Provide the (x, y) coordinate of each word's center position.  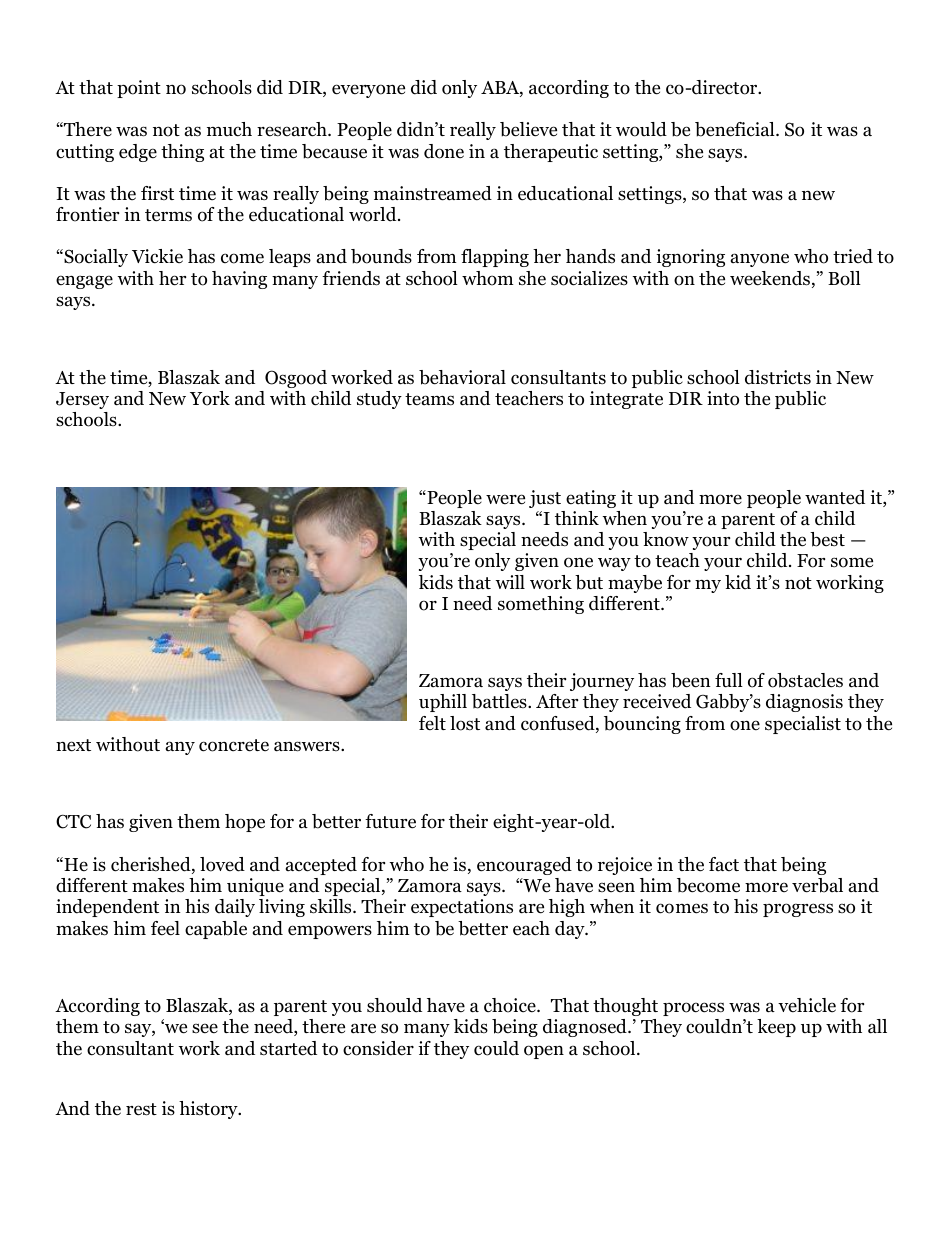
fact (724, 864)
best (827, 539)
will (510, 582)
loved (222, 864)
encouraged (524, 866)
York (210, 398)
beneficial (736, 129)
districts (778, 377)
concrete (234, 745)
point (139, 89)
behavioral (462, 377)
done (444, 151)
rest (141, 1109)
